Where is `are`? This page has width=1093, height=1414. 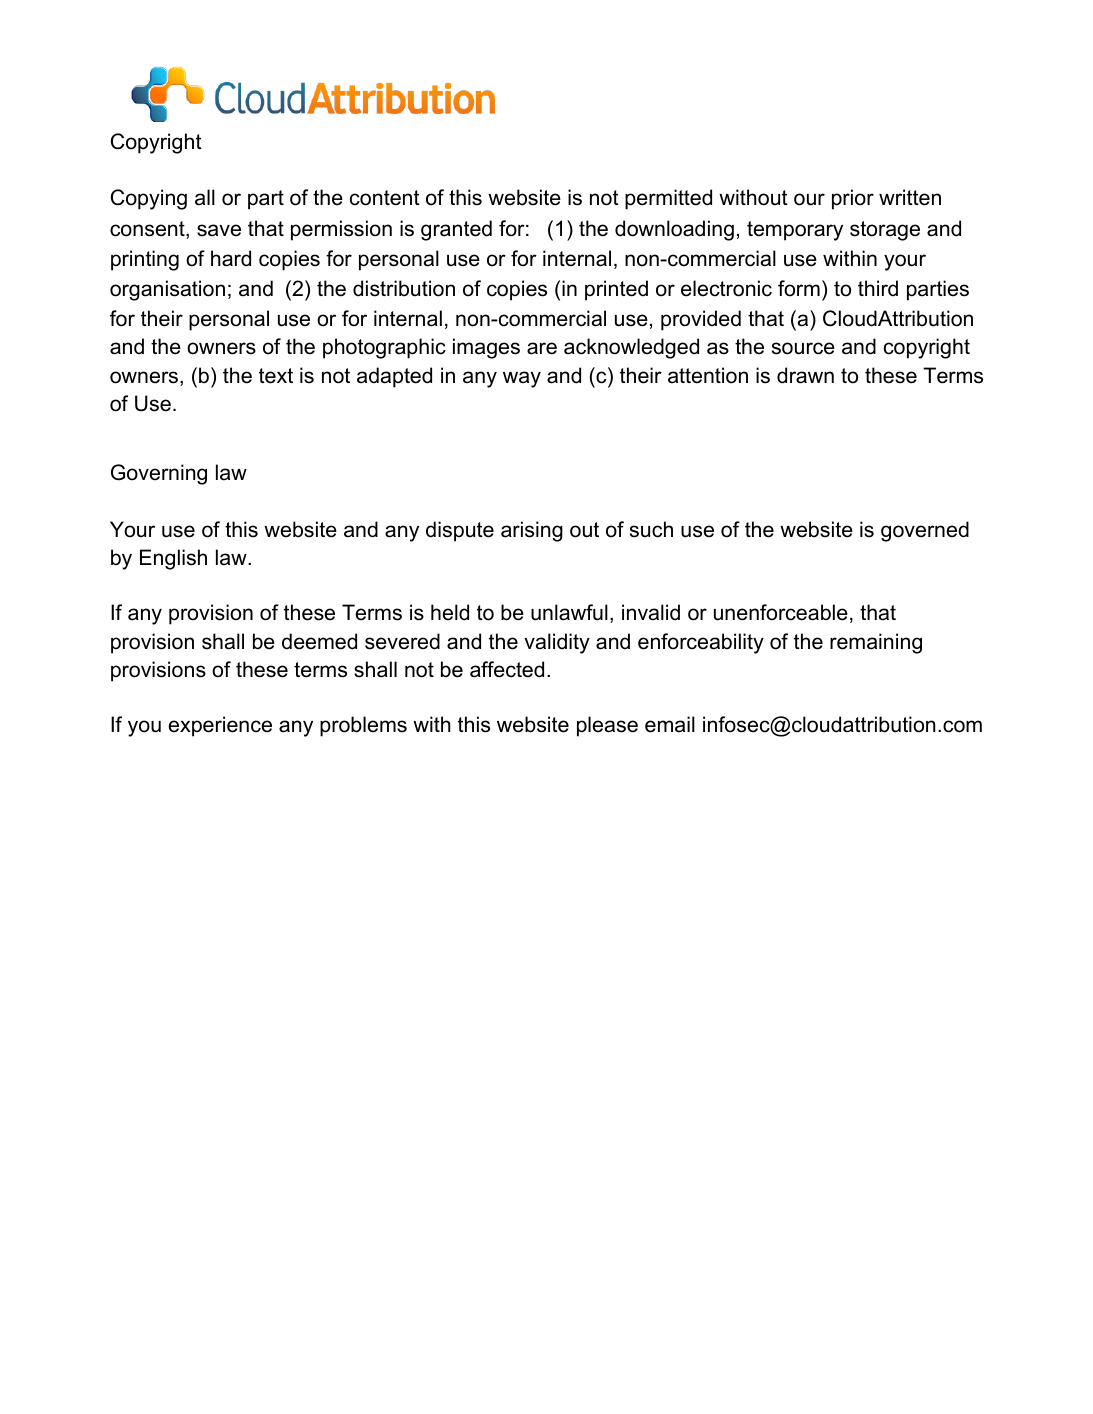
are is located at coordinates (542, 348).
